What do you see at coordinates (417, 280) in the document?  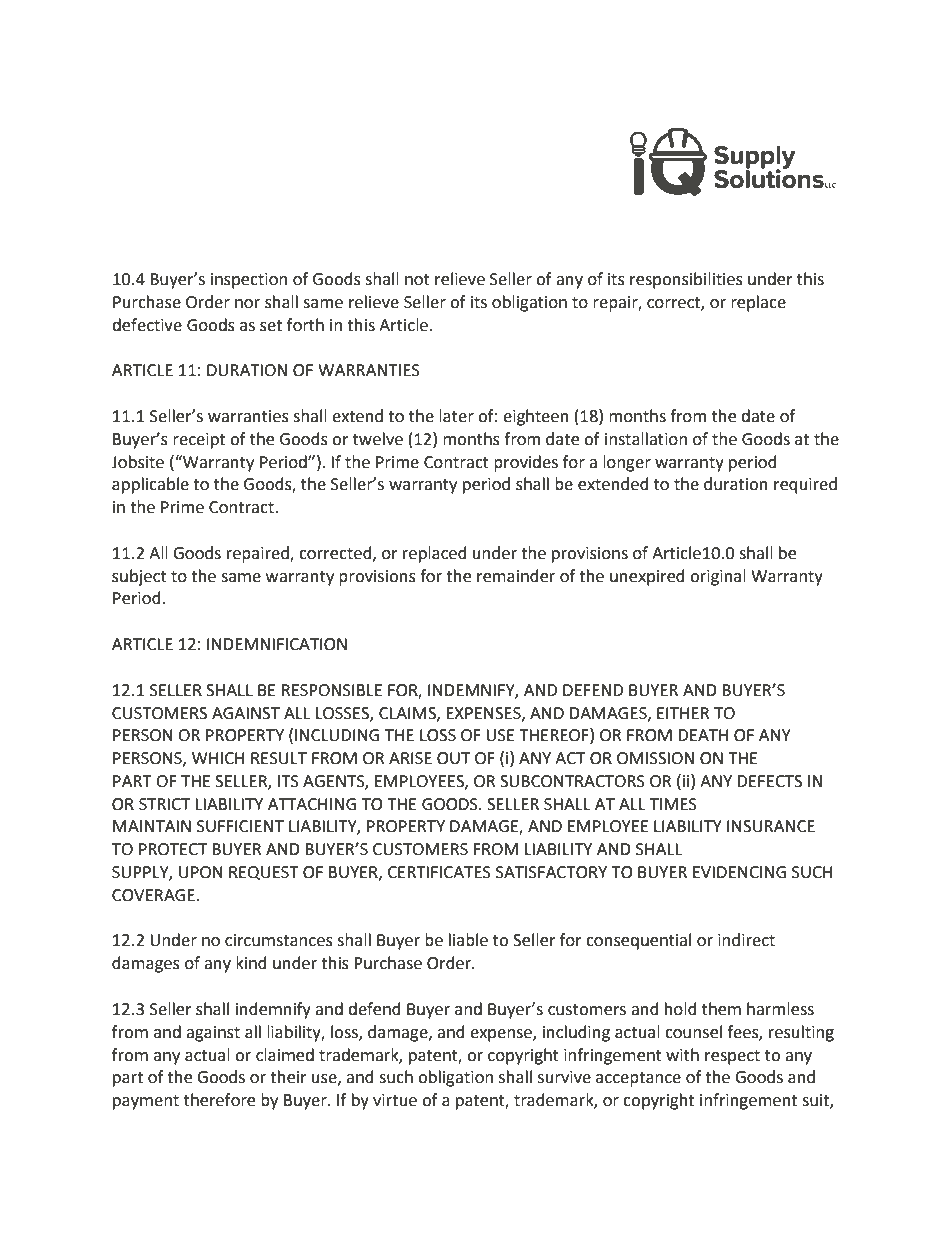 I see `not` at bounding box center [417, 280].
